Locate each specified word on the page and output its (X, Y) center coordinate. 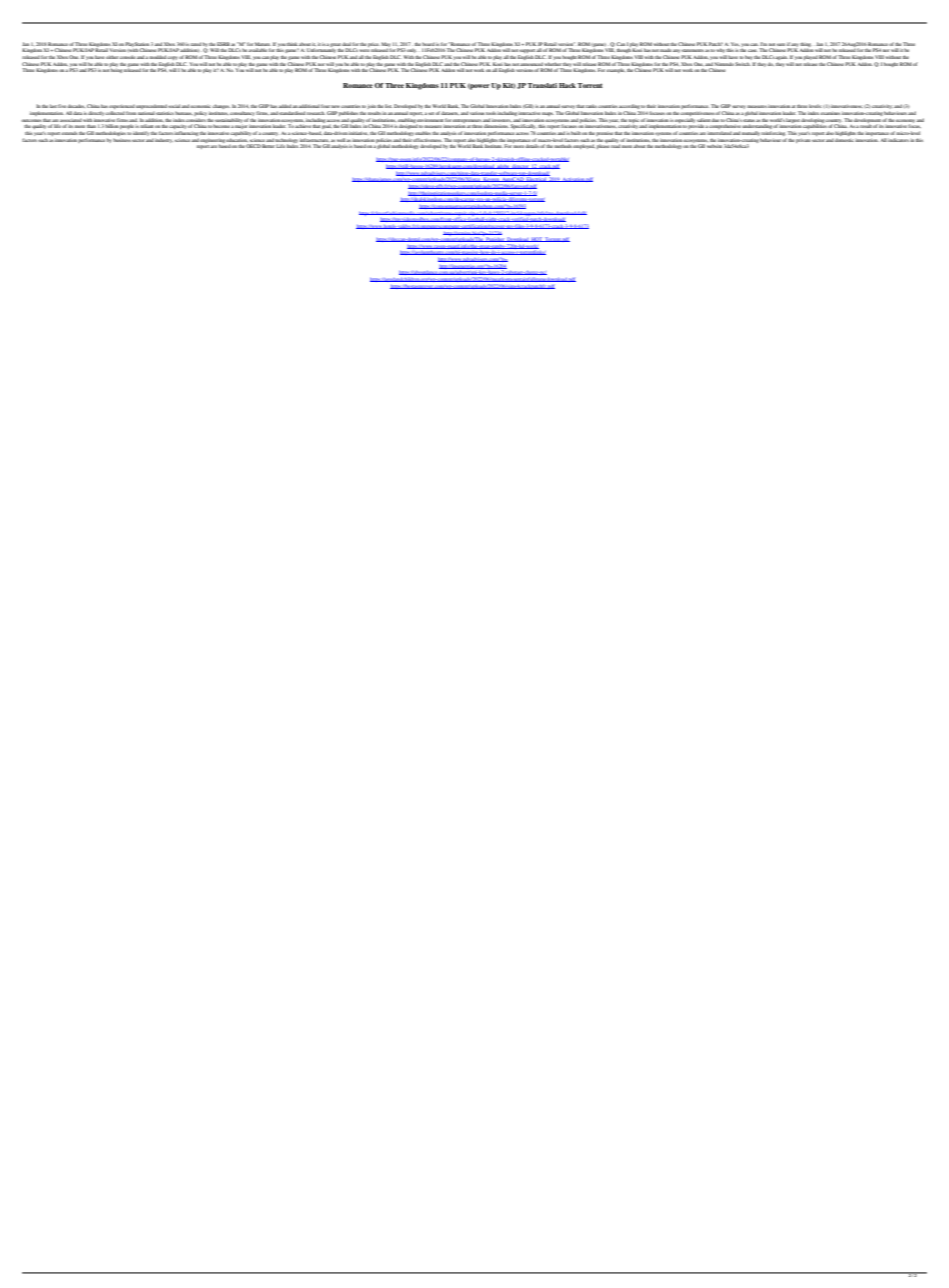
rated (196, 44)
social (175, 106)
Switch (743, 64)
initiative (358, 133)
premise (605, 133)
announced (531, 64)
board (428, 44)
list (388, 106)
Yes (735, 44)
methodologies (110, 134)
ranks (591, 106)
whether (553, 64)
